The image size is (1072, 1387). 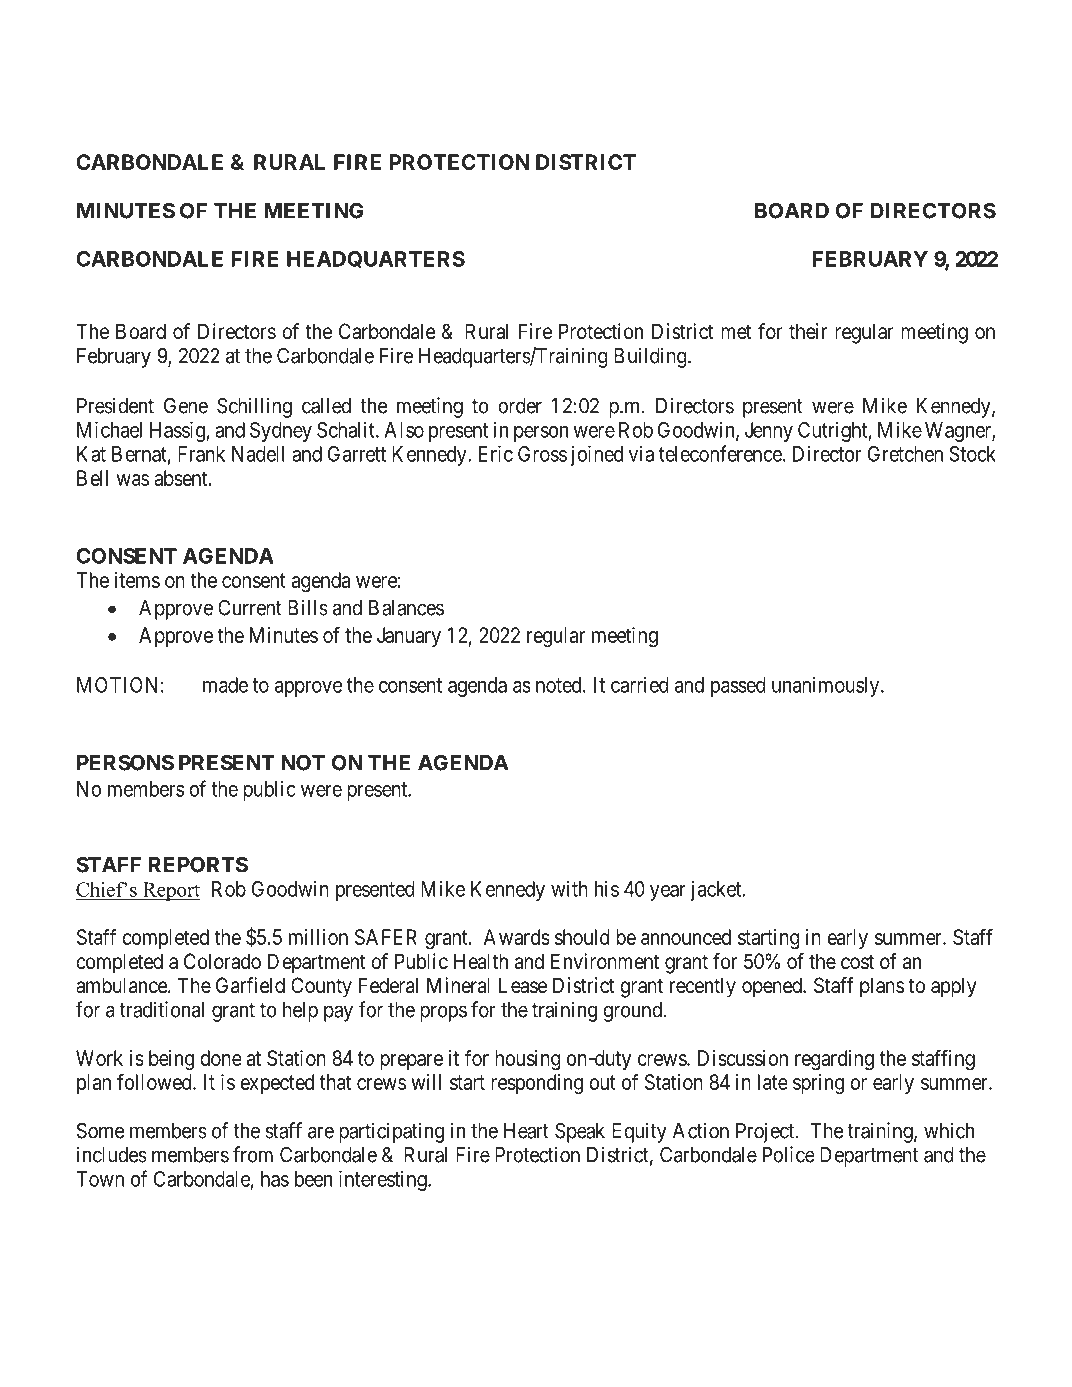 What do you see at coordinates (827, 687) in the screenshot?
I see `unanimously` at bounding box center [827, 687].
